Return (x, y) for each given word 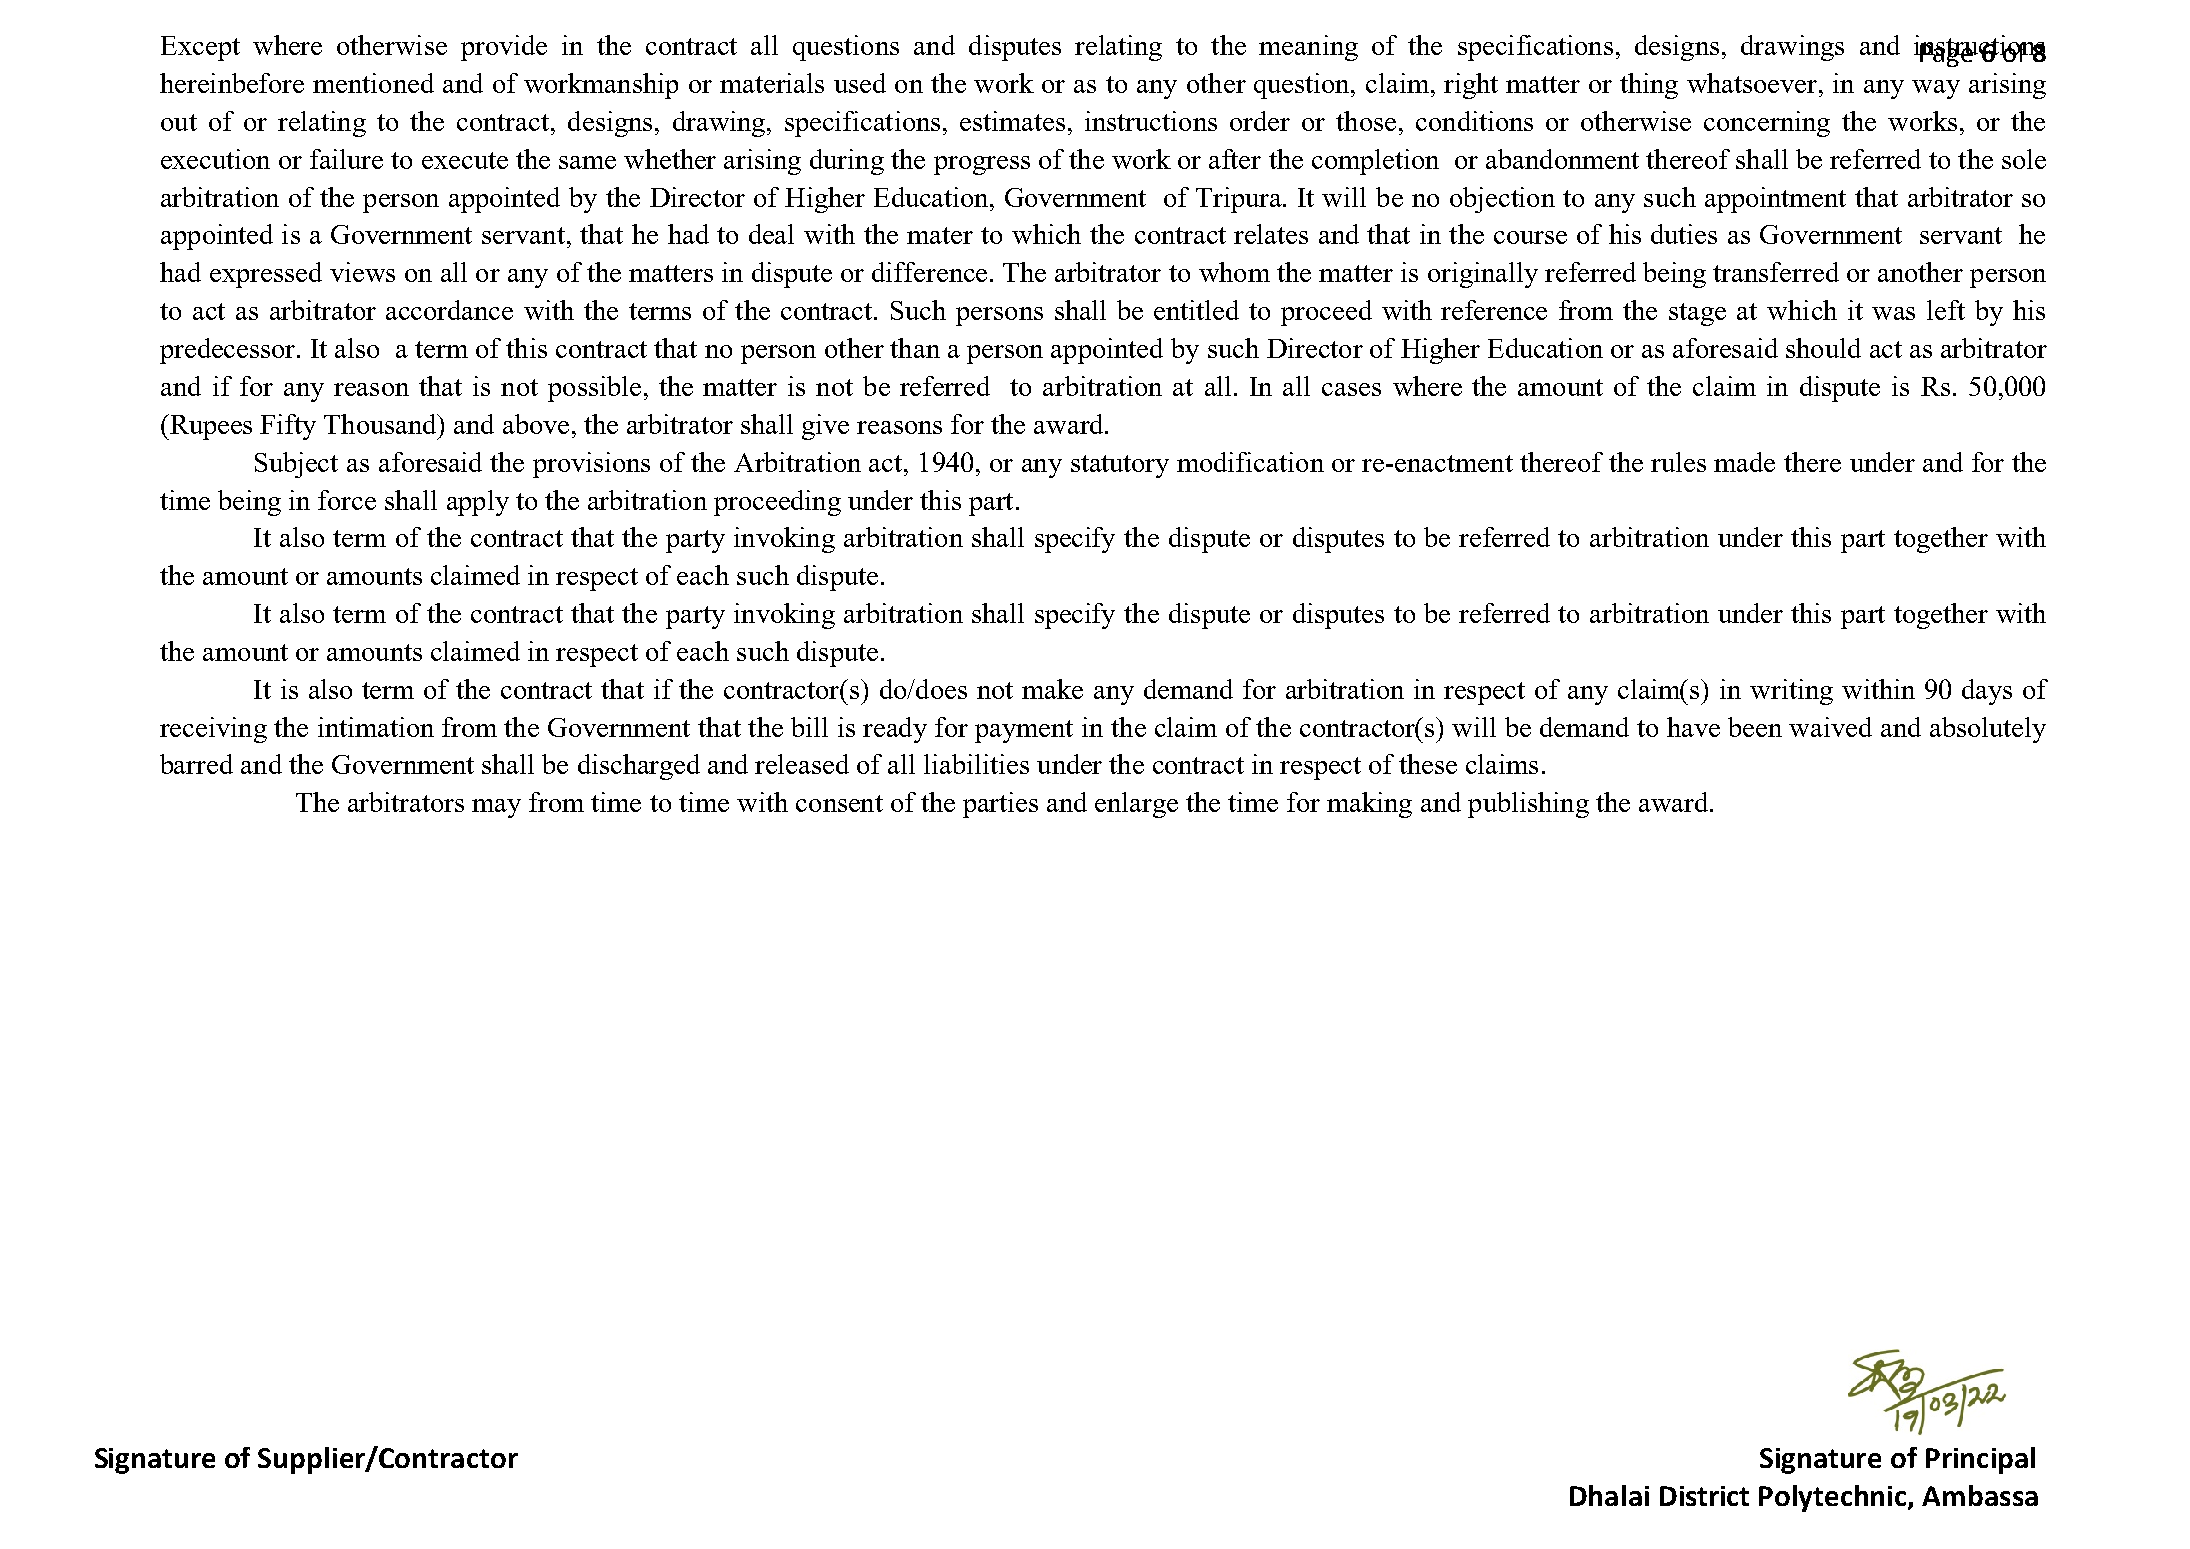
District (1704, 1496)
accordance (449, 310)
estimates (1012, 121)
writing (1791, 692)
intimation (376, 727)
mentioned (373, 83)
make (1052, 689)
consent (839, 803)
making (1369, 805)
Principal (1980, 1460)
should (1823, 348)
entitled (1196, 310)
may (496, 808)
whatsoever (1754, 83)
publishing (1528, 805)
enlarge (1136, 805)
